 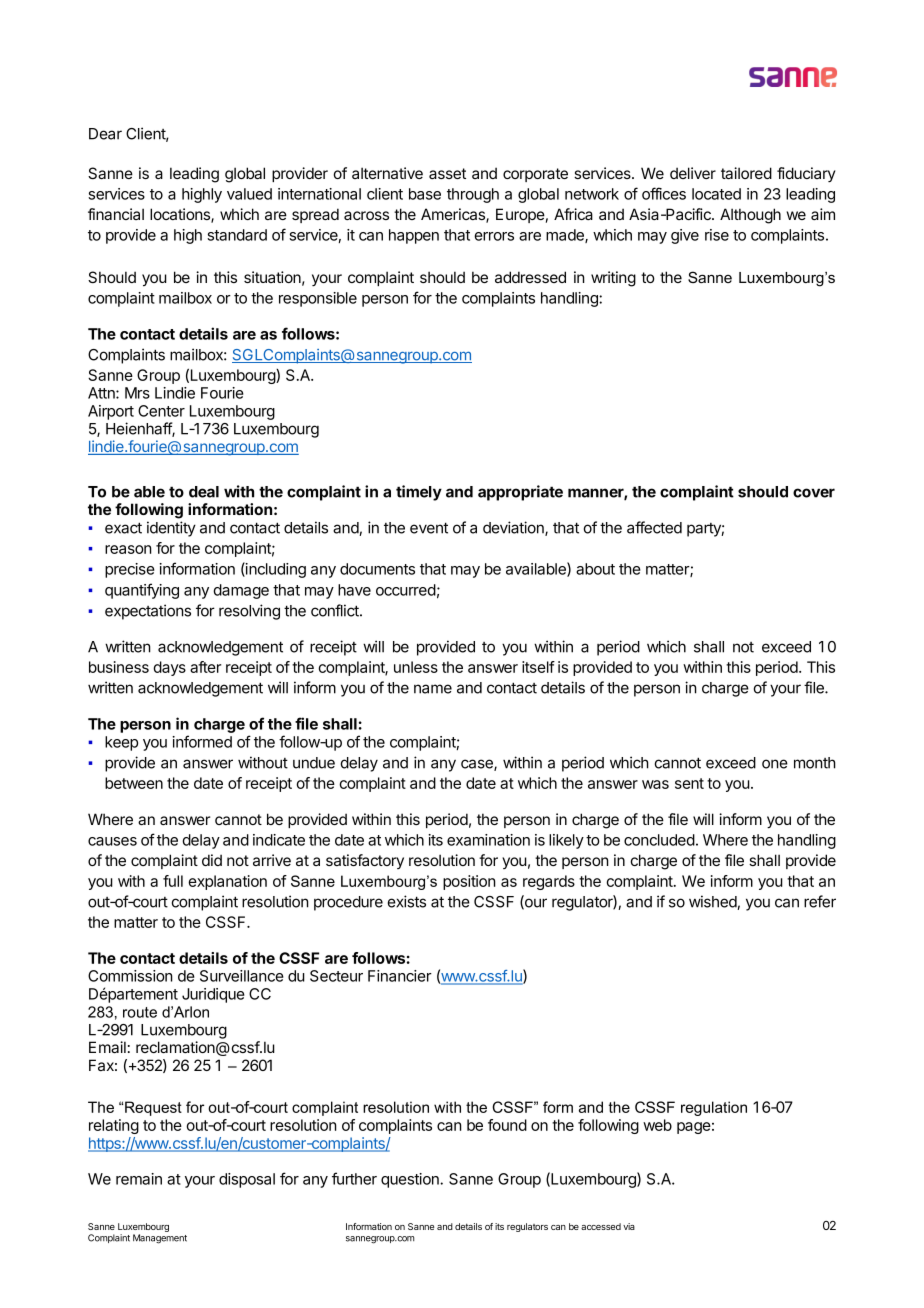 I want to click on valued, so click(x=249, y=194).
